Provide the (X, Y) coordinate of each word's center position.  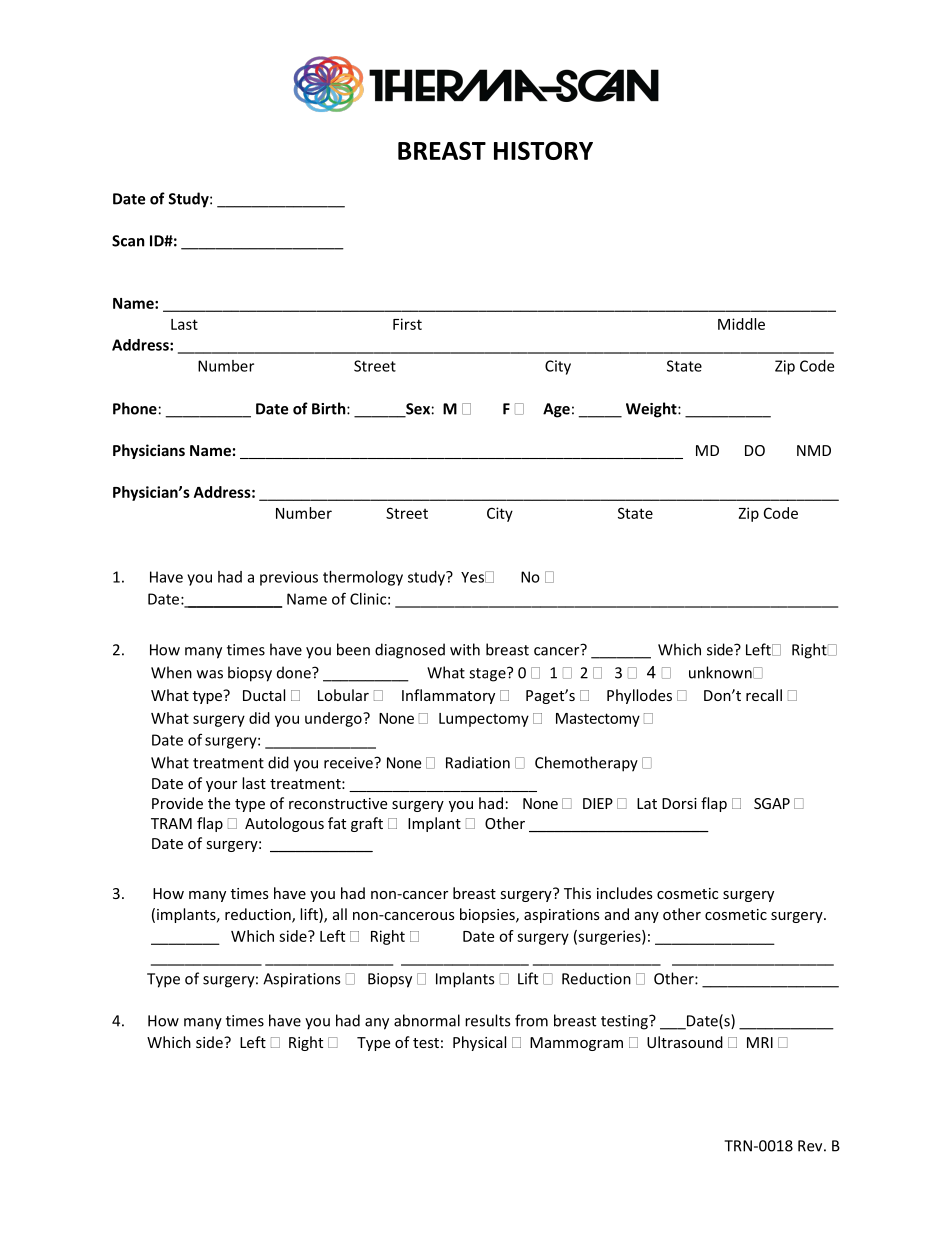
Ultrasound (685, 1042)
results (487, 1020)
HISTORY (543, 150)
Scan (128, 241)
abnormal (427, 1020)
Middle (741, 324)
